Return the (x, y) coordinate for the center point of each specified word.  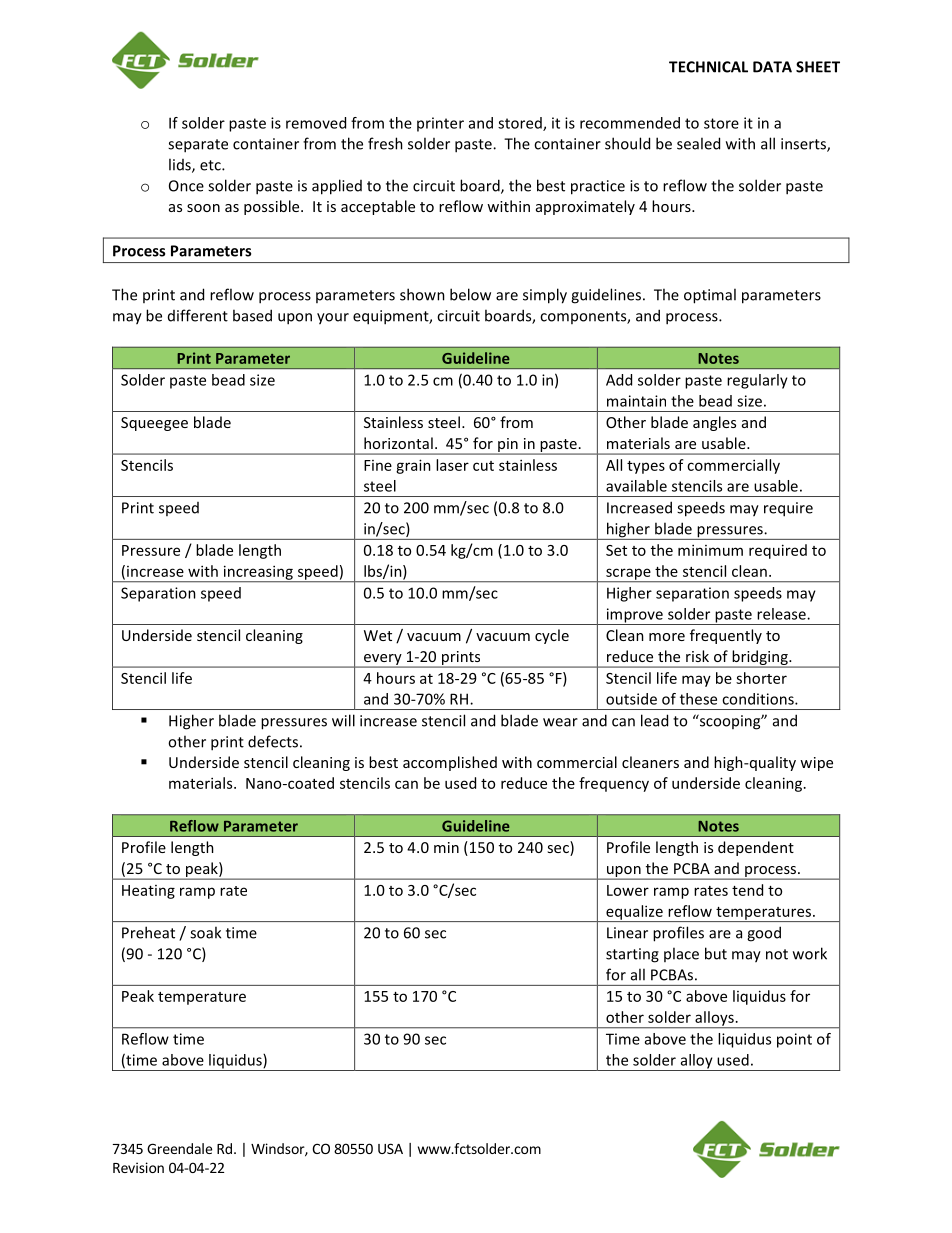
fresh (385, 143)
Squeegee (154, 424)
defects (273, 741)
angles (714, 423)
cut (483, 466)
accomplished (450, 763)
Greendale (179, 1148)
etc (211, 165)
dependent (756, 848)
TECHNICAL (708, 67)
